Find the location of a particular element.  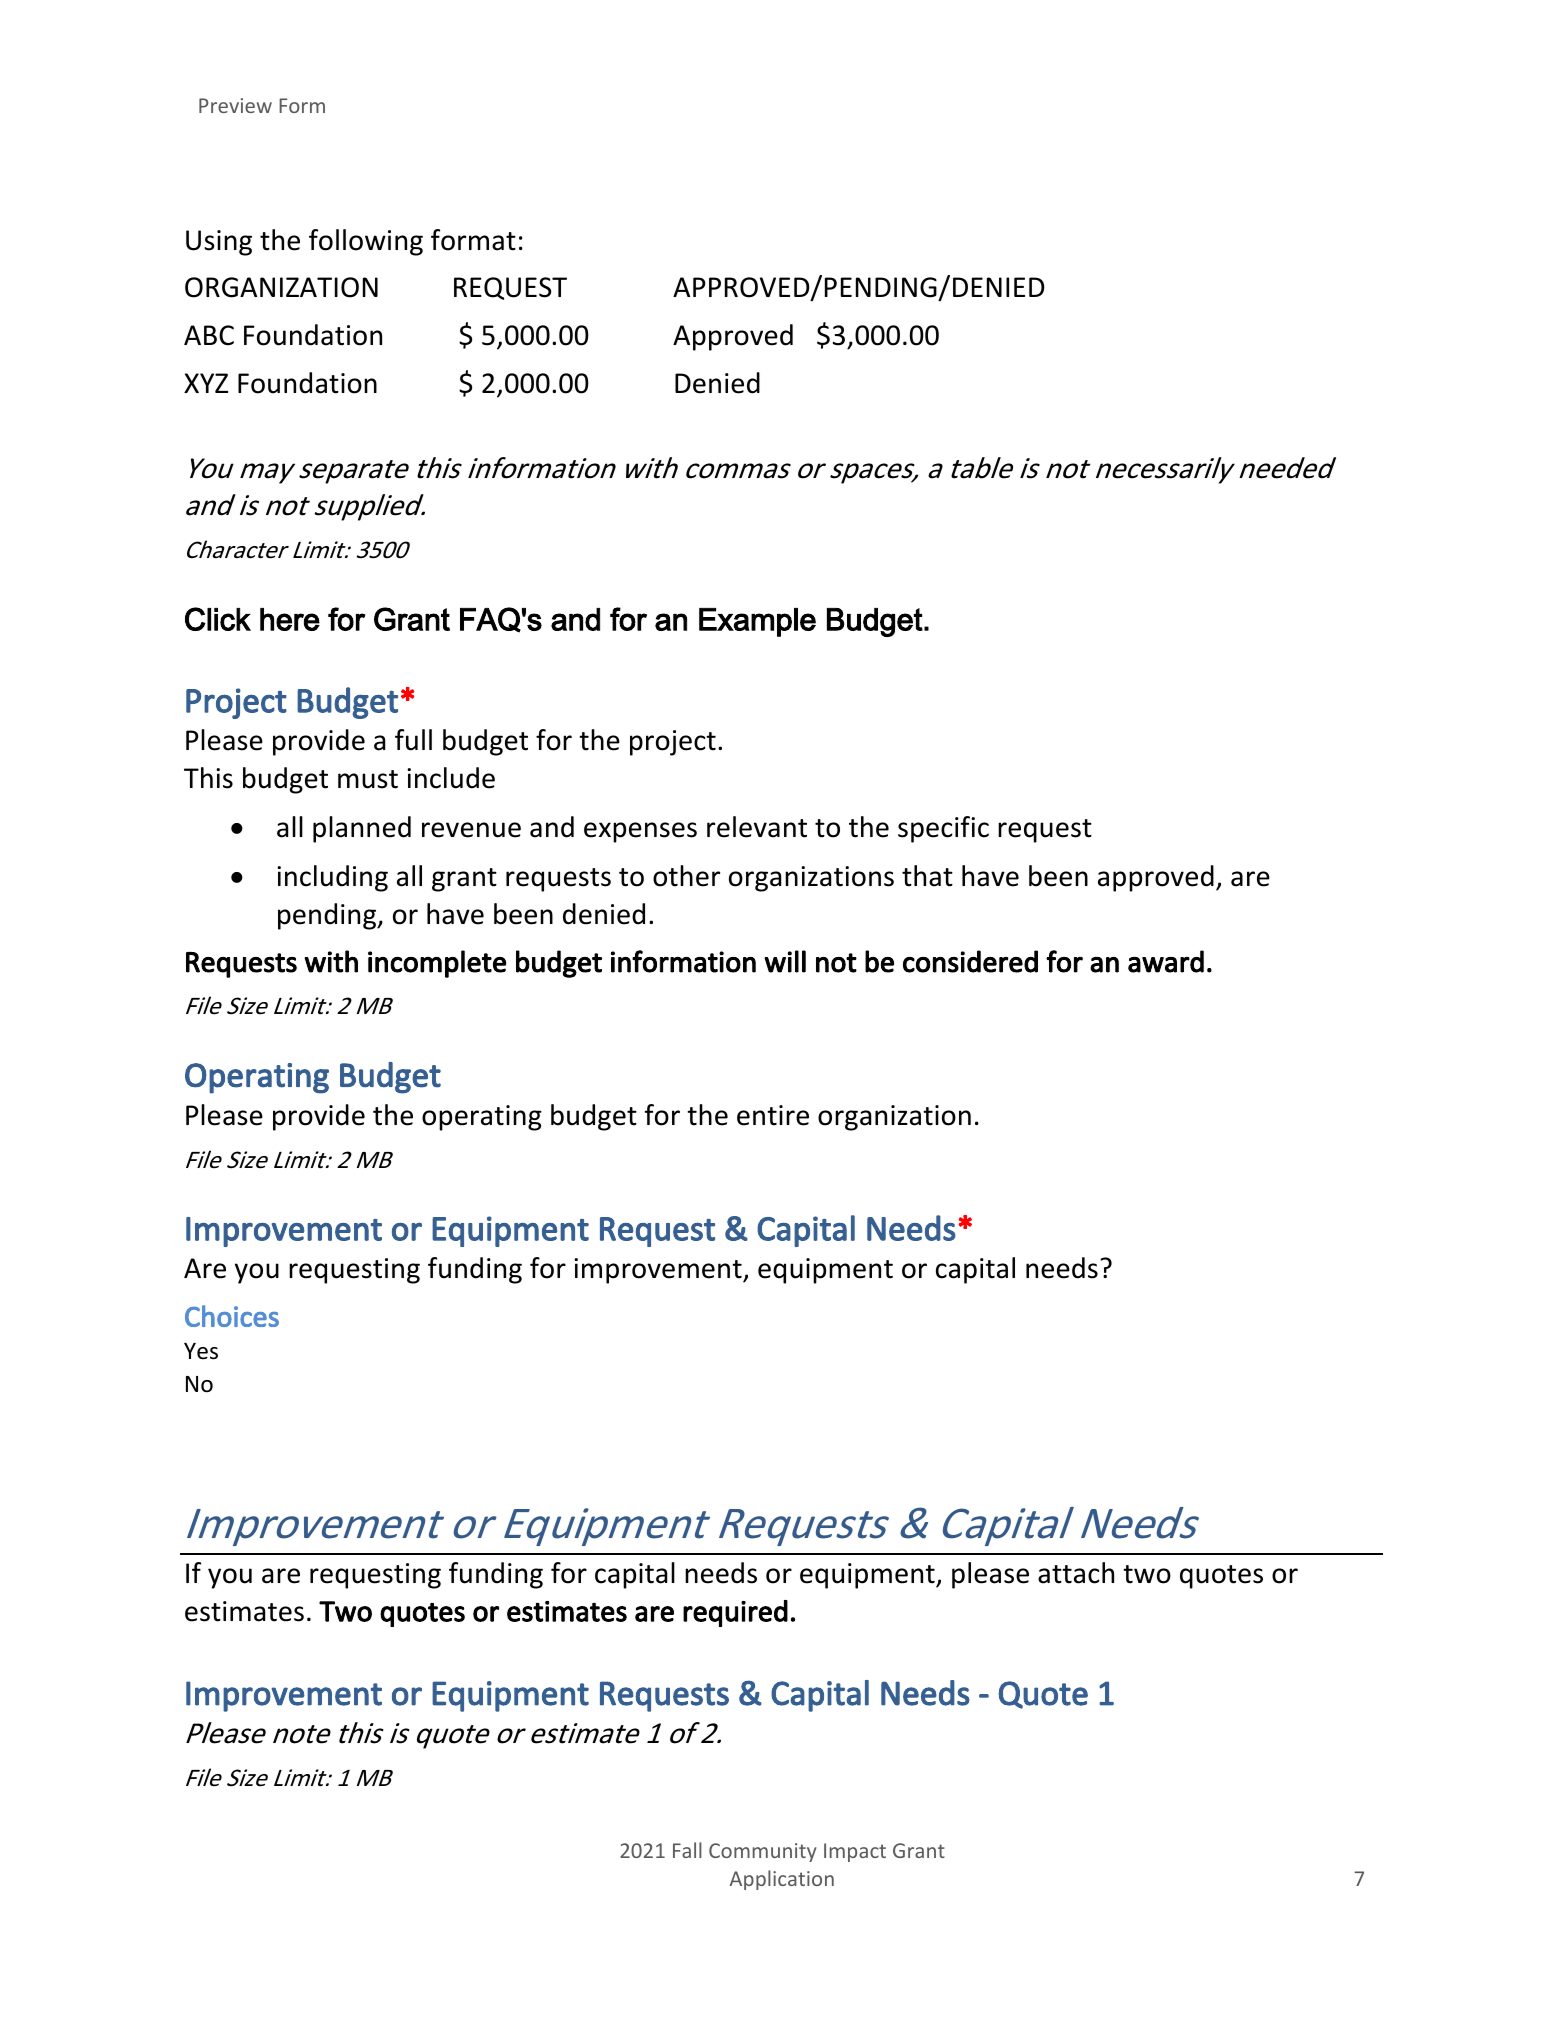

Preview is located at coordinates (235, 105).
